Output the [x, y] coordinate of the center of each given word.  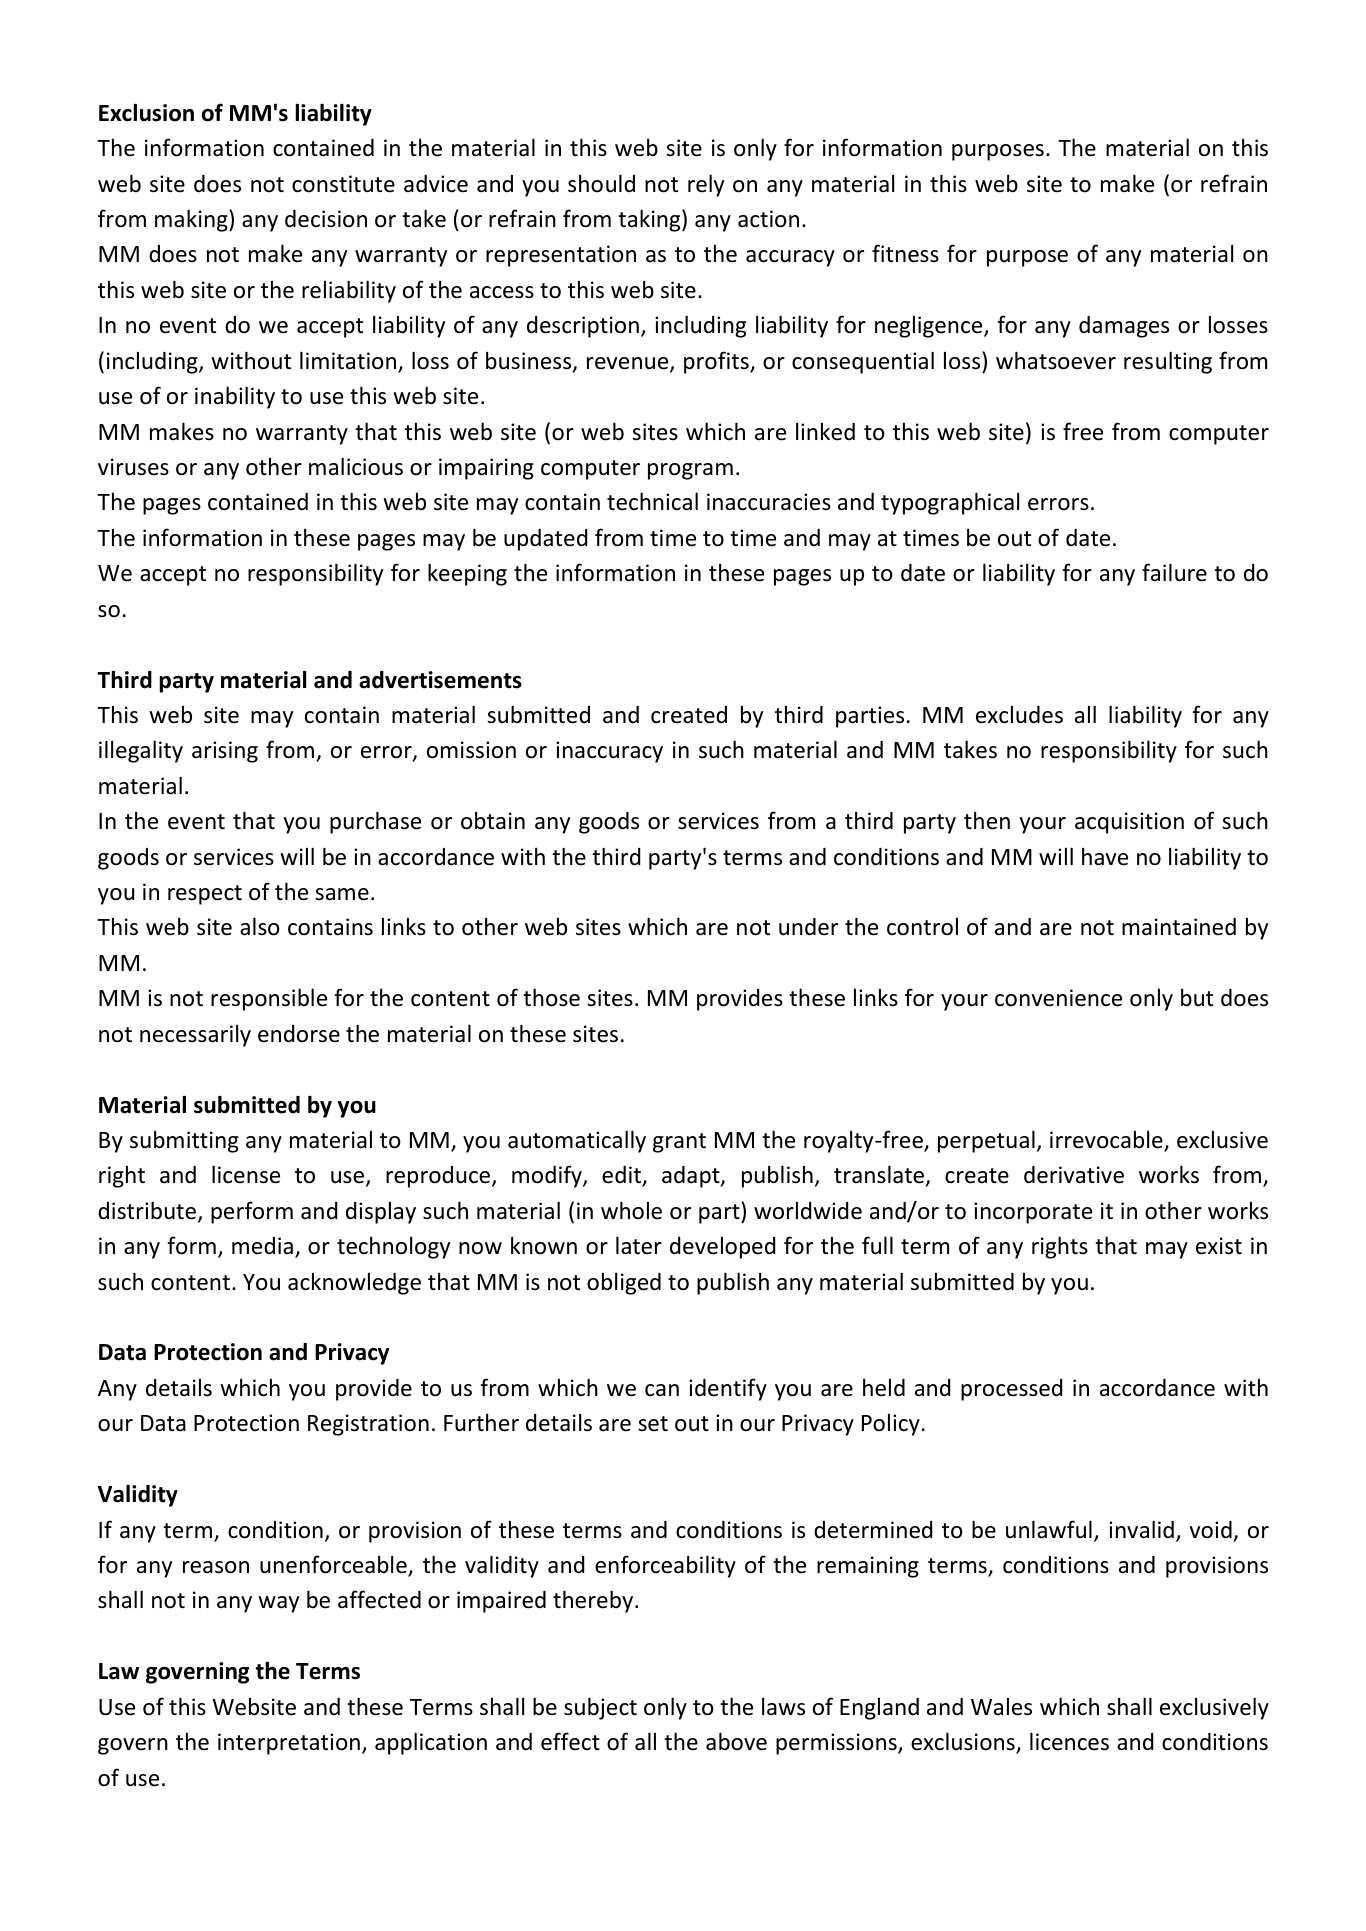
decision [326, 219]
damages [1124, 327]
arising [225, 752]
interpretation [289, 1744]
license [246, 1174]
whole [631, 1210]
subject [600, 1708]
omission [471, 750]
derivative [1074, 1175]
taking [650, 220]
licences [1069, 1741]
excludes [1019, 715]
